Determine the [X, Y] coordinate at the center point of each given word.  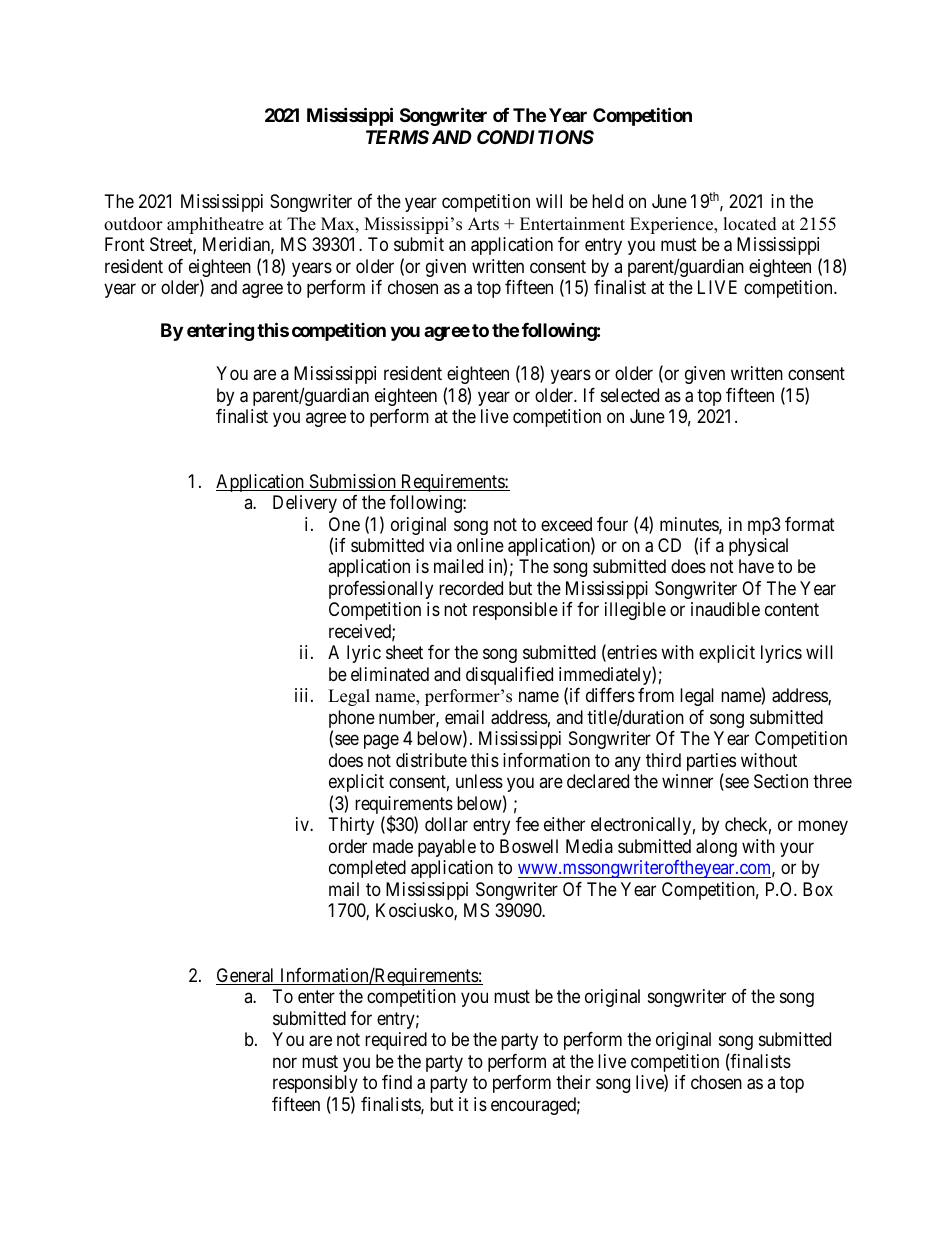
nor [285, 1062]
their [573, 1082]
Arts [483, 224]
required [396, 1041]
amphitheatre [215, 225]
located [750, 224]
